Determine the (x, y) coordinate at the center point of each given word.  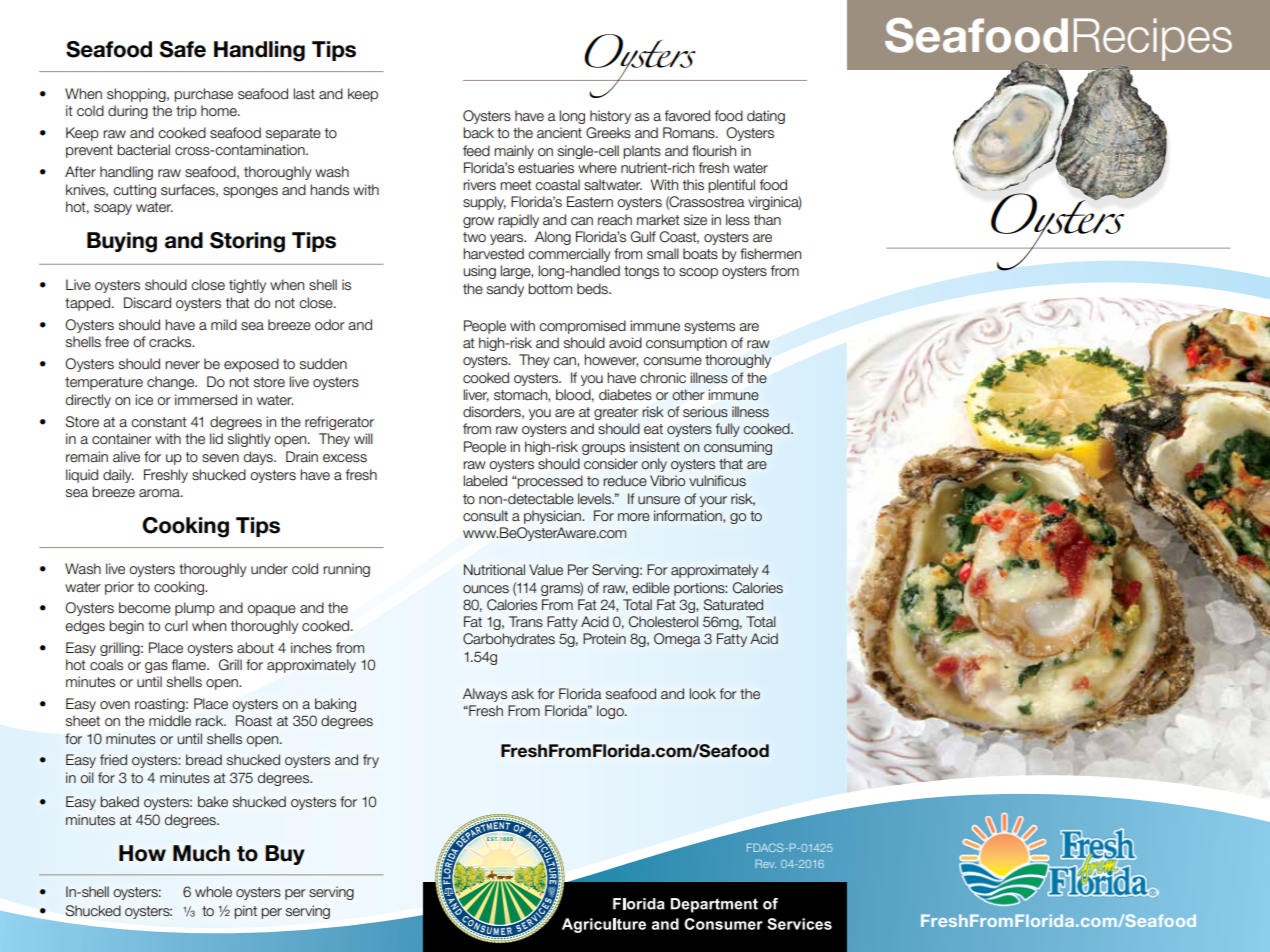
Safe (183, 49)
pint (245, 912)
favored (687, 116)
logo (611, 712)
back (478, 133)
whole (213, 892)
